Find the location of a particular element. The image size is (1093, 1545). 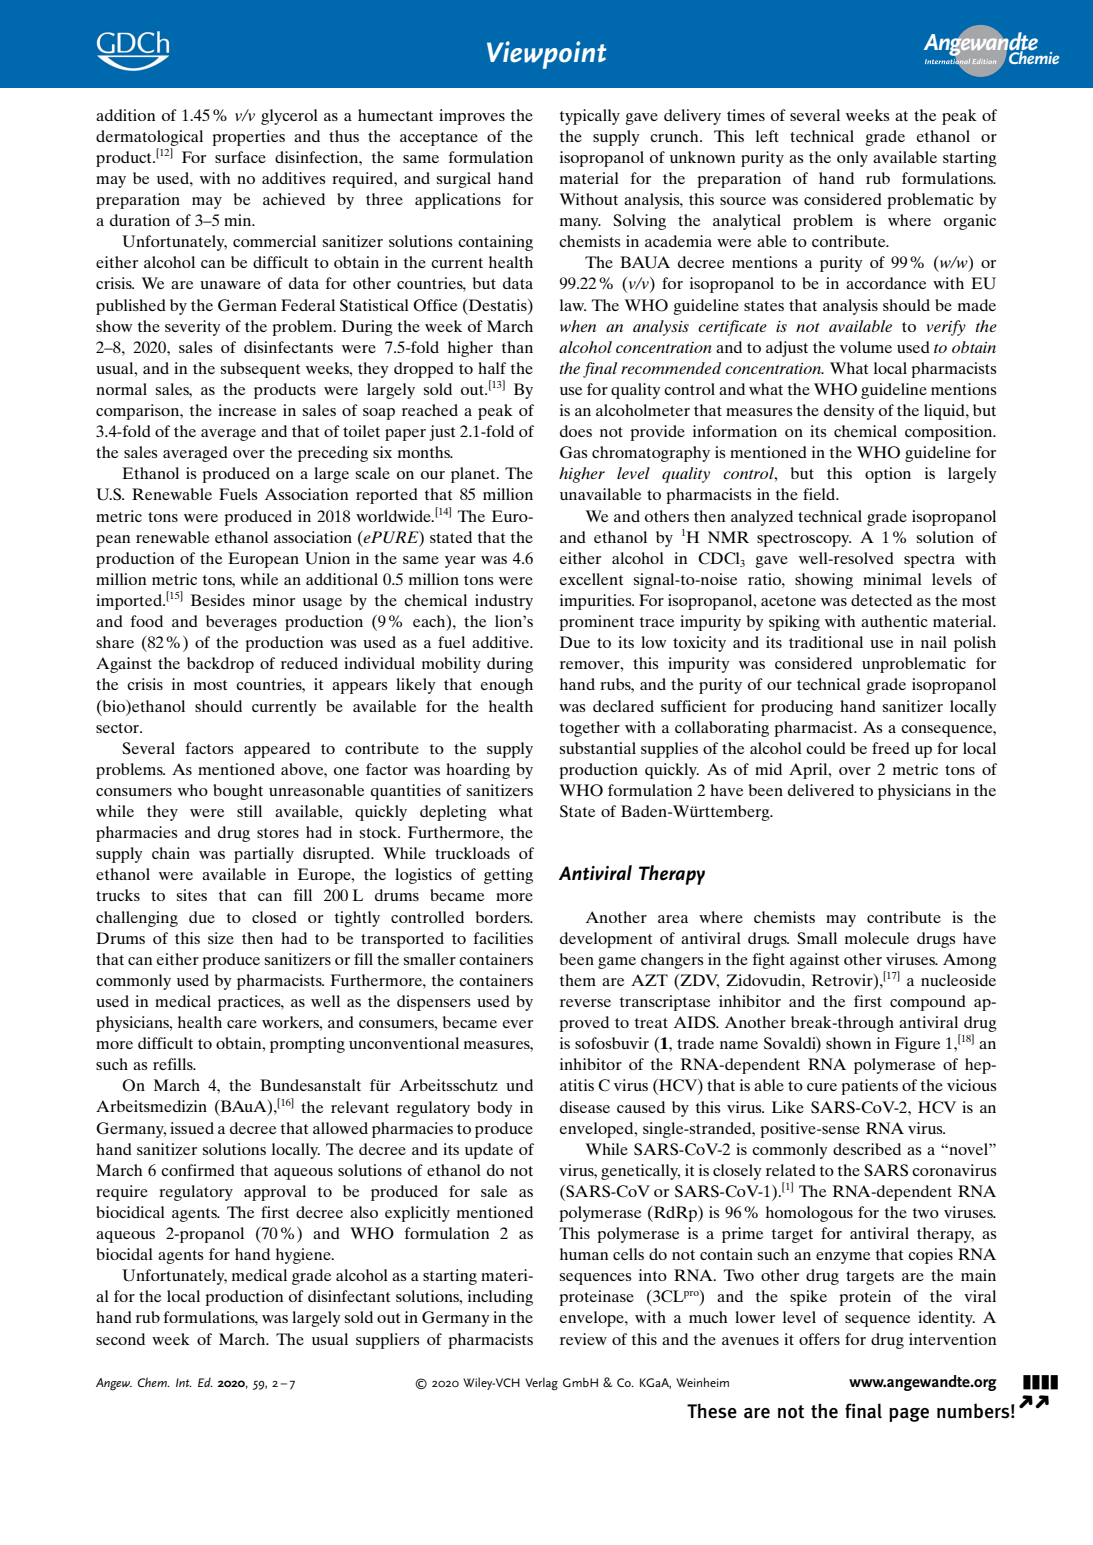

molecule is located at coordinates (877, 938).
